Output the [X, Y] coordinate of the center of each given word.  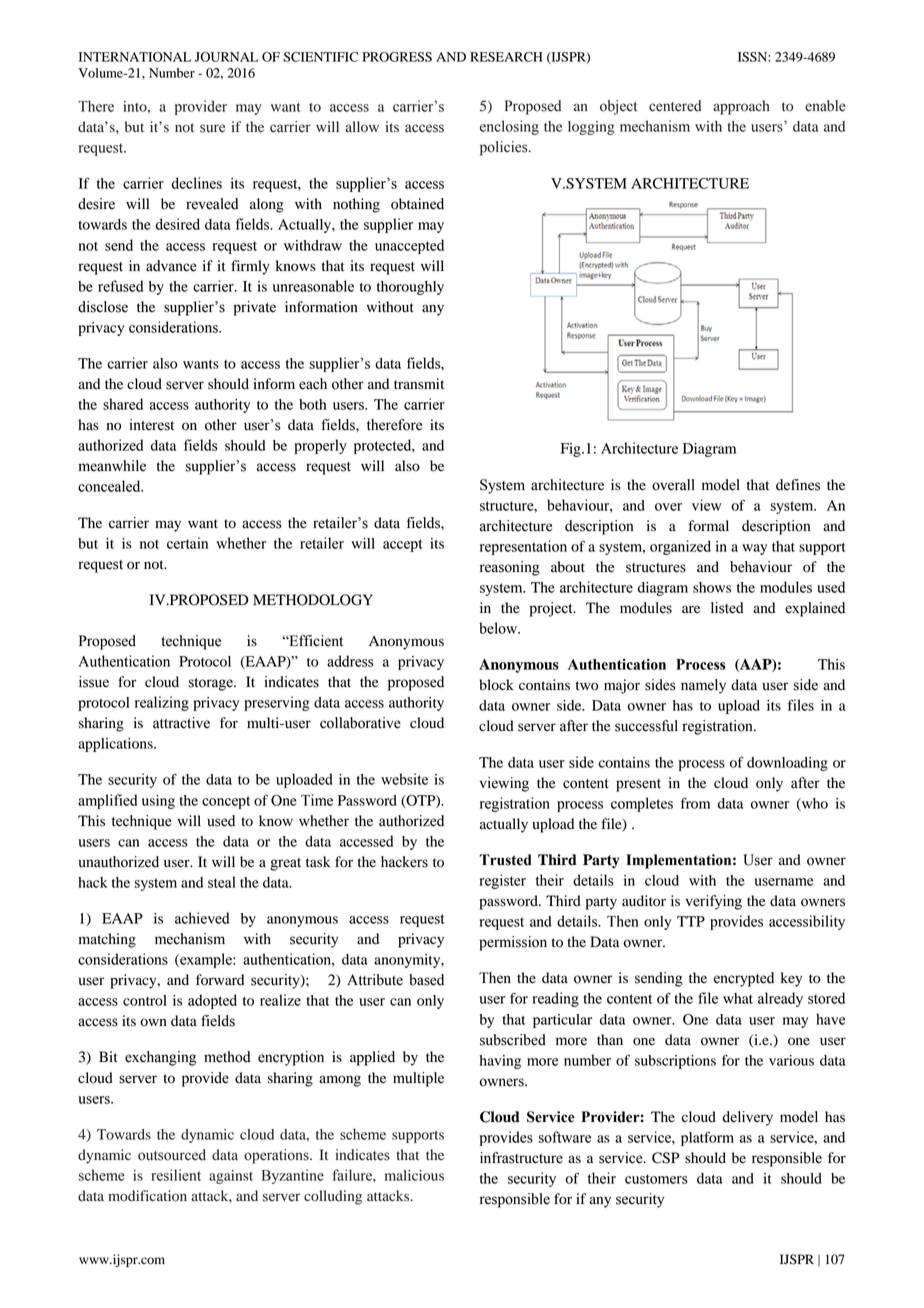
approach [741, 107]
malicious [414, 1175]
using [158, 802]
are [691, 609]
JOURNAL [226, 57]
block [496, 685]
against [231, 1177]
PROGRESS [397, 57]
